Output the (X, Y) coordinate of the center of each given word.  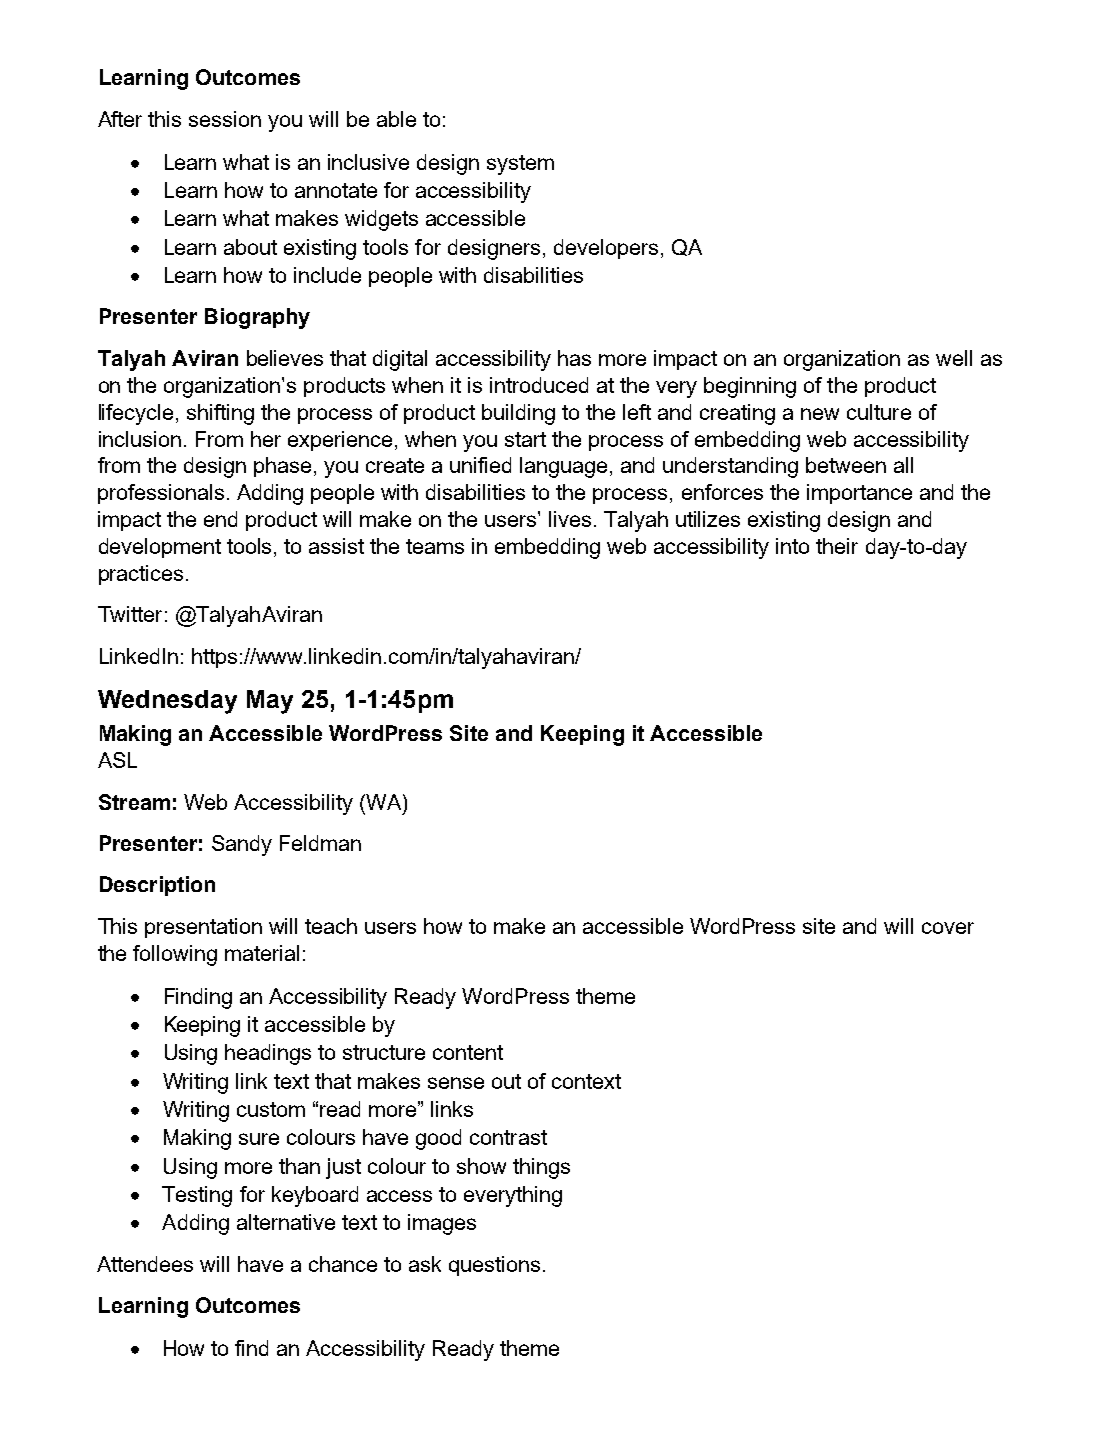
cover (948, 928)
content (468, 1052)
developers (606, 249)
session (225, 119)
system (520, 165)
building (518, 414)
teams (435, 546)
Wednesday (167, 702)
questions (494, 1266)
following (175, 955)
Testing (197, 1196)
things (541, 1168)
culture (879, 412)
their (837, 546)
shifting (220, 414)
